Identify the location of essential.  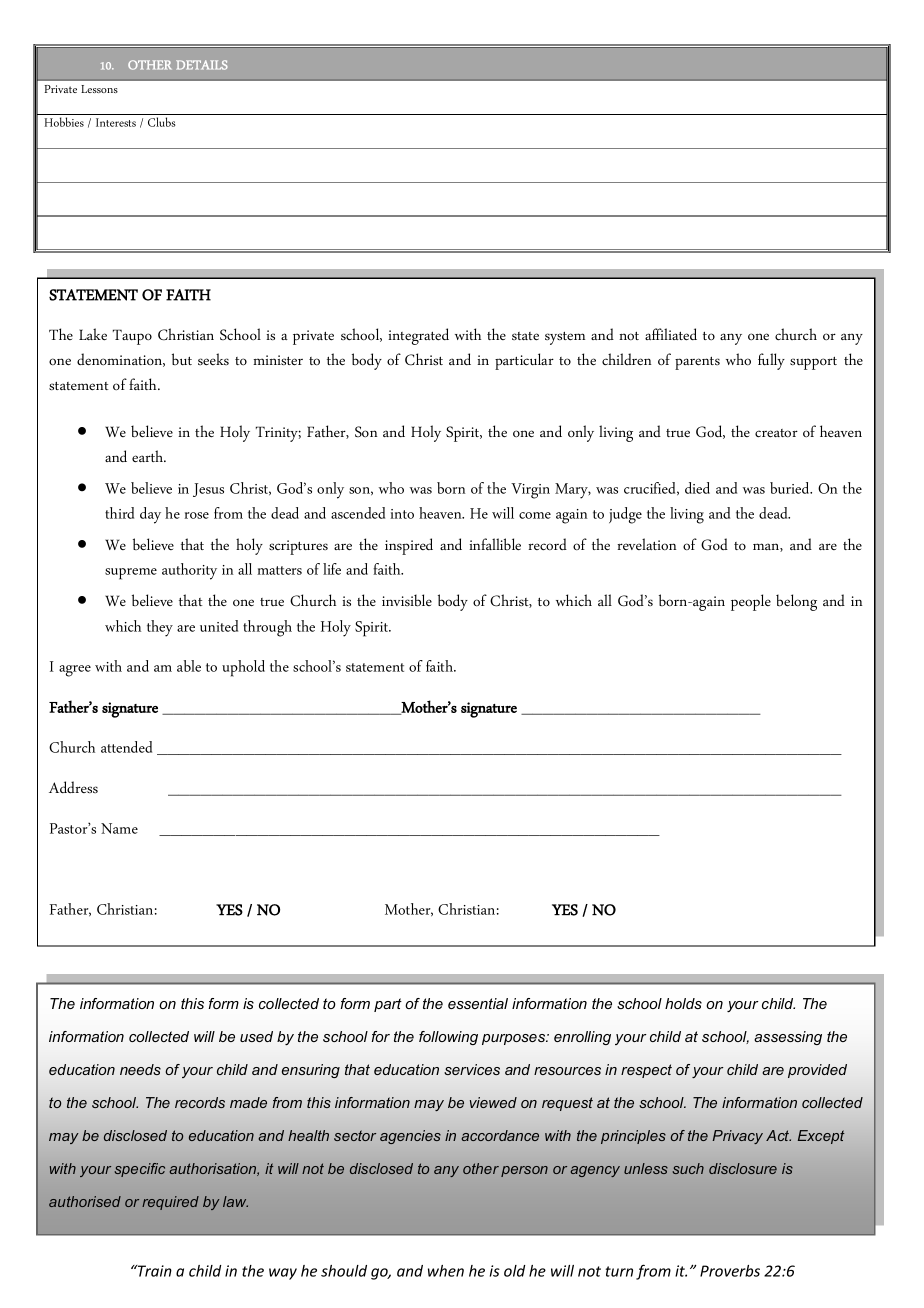
(478, 1003).
